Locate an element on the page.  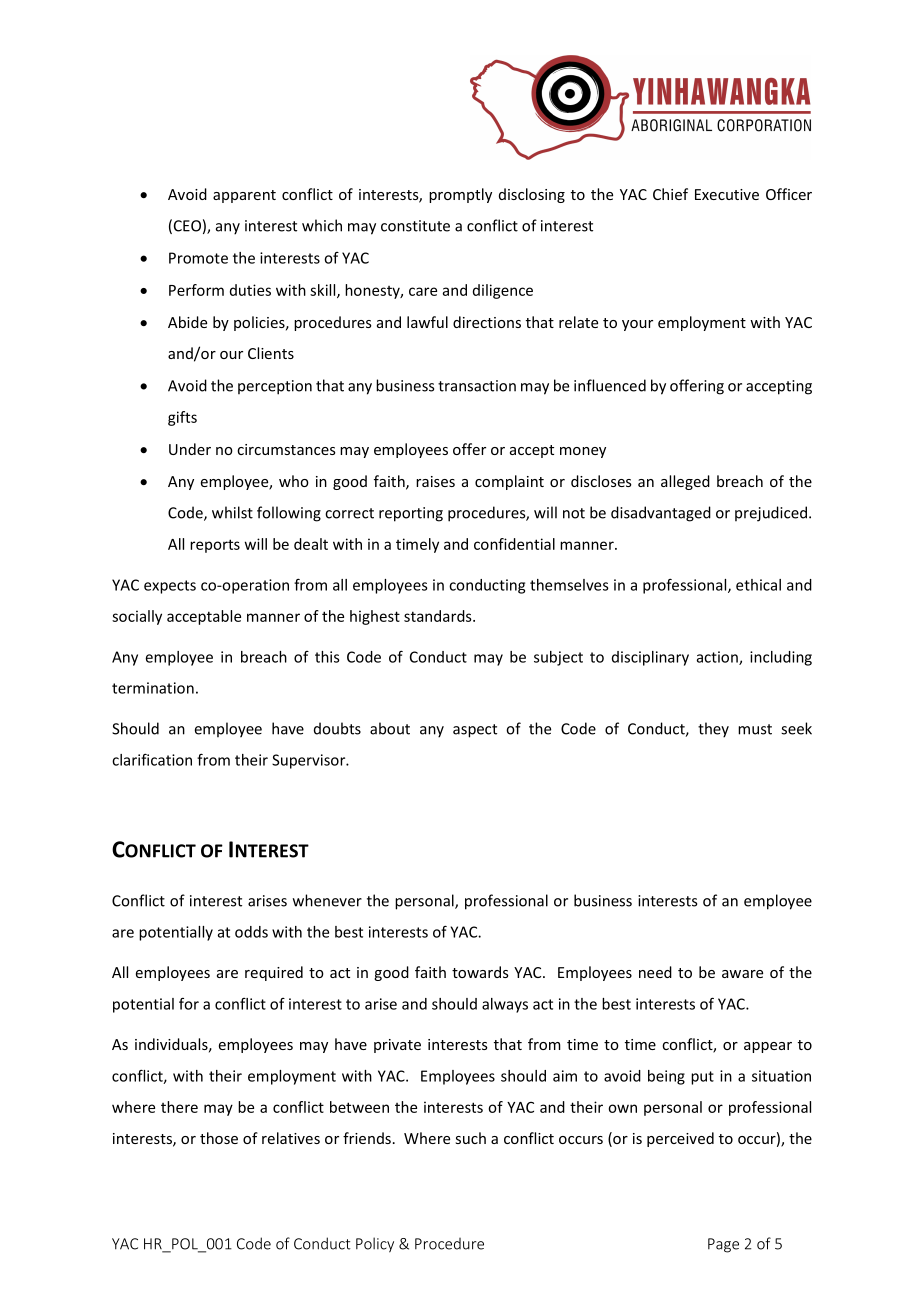
promptly is located at coordinates (460, 195).
